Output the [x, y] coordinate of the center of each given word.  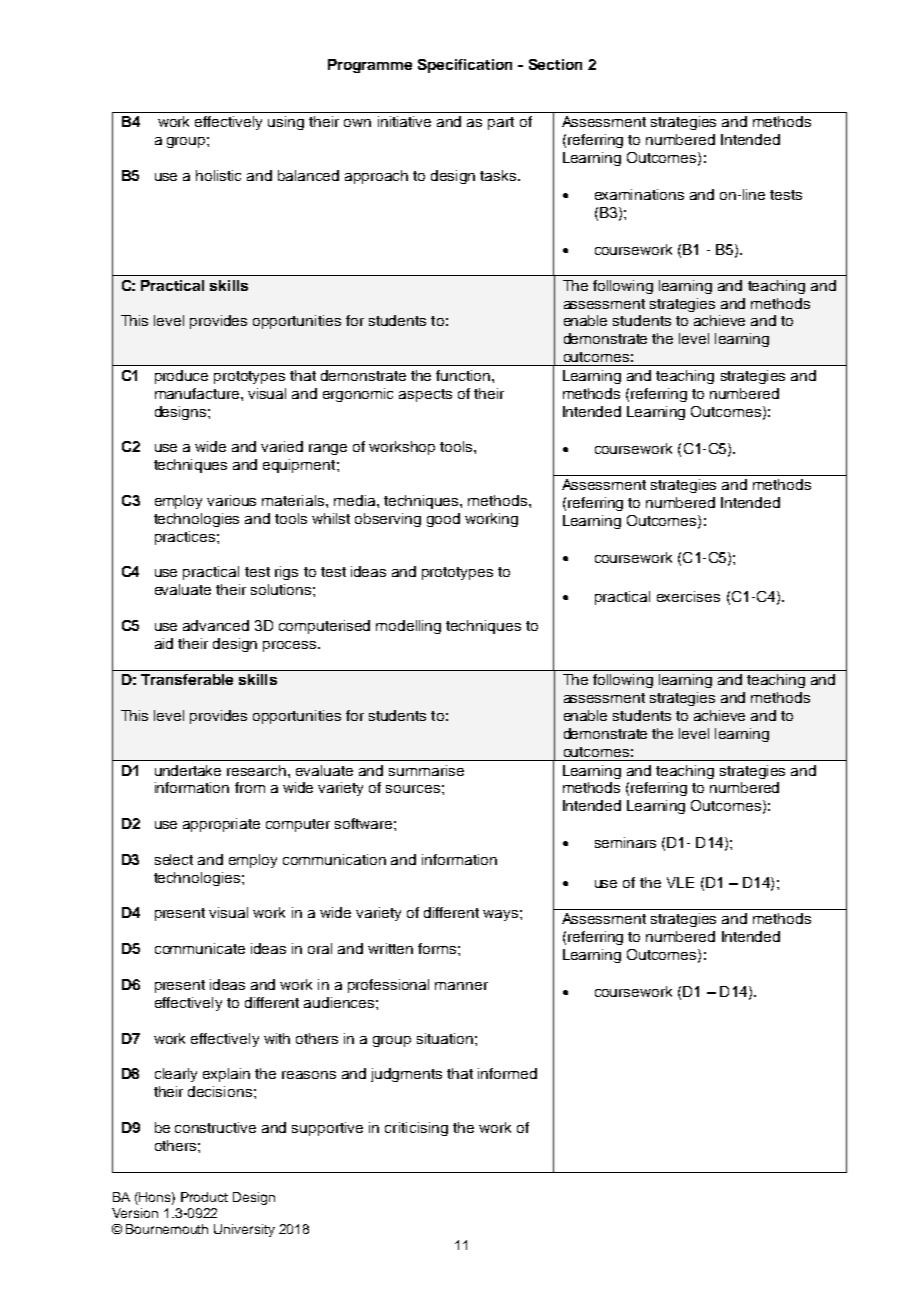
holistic [218, 175]
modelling [408, 627]
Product [204, 1197]
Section [555, 64]
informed [507, 1073]
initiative [404, 121]
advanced [216, 625]
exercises [688, 596]
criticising [416, 1129]
